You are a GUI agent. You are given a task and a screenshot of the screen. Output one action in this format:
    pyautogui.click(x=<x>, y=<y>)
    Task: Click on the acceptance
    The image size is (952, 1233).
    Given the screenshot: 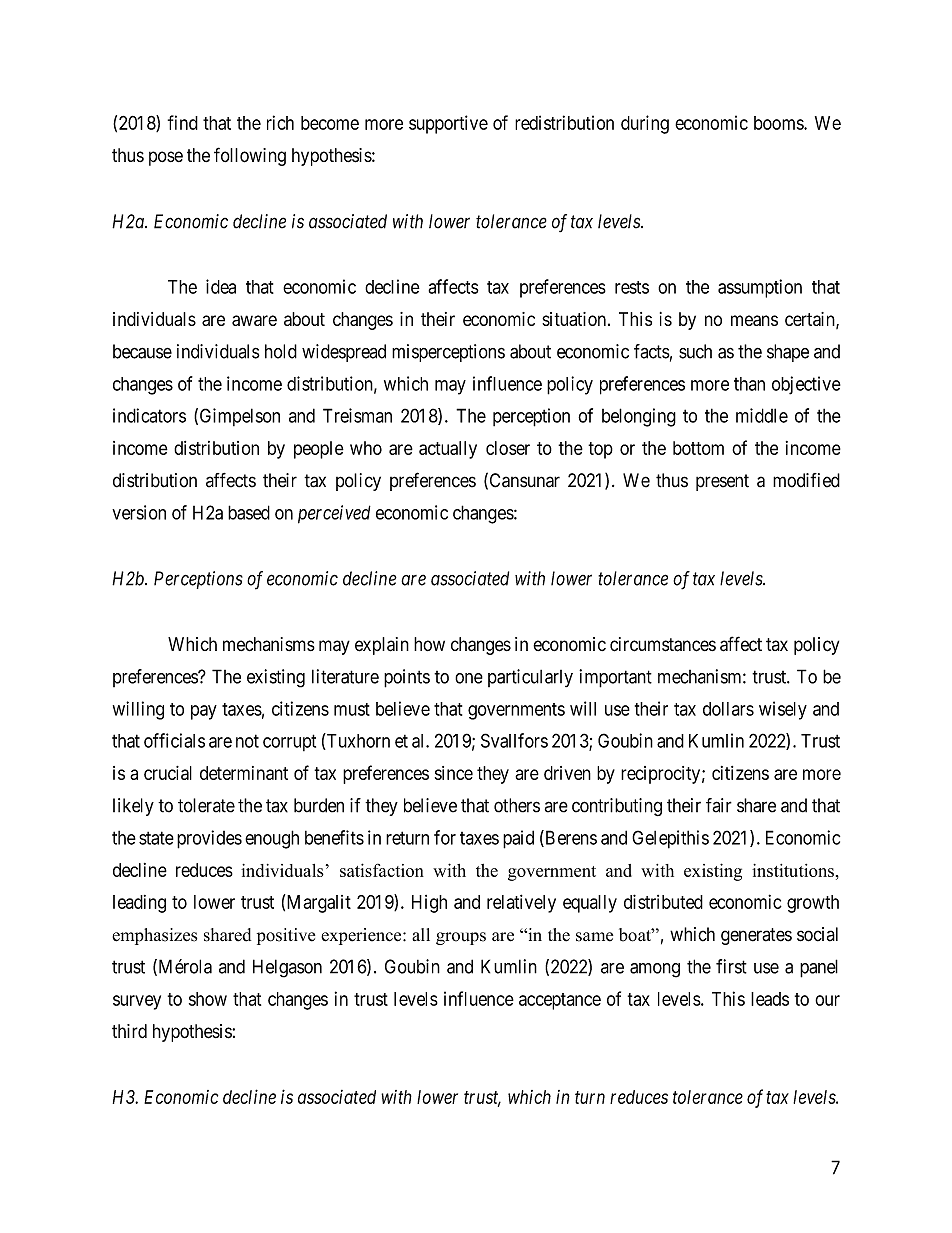 What is the action you would take?
    pyautogui.click(x=560, y=1001)
